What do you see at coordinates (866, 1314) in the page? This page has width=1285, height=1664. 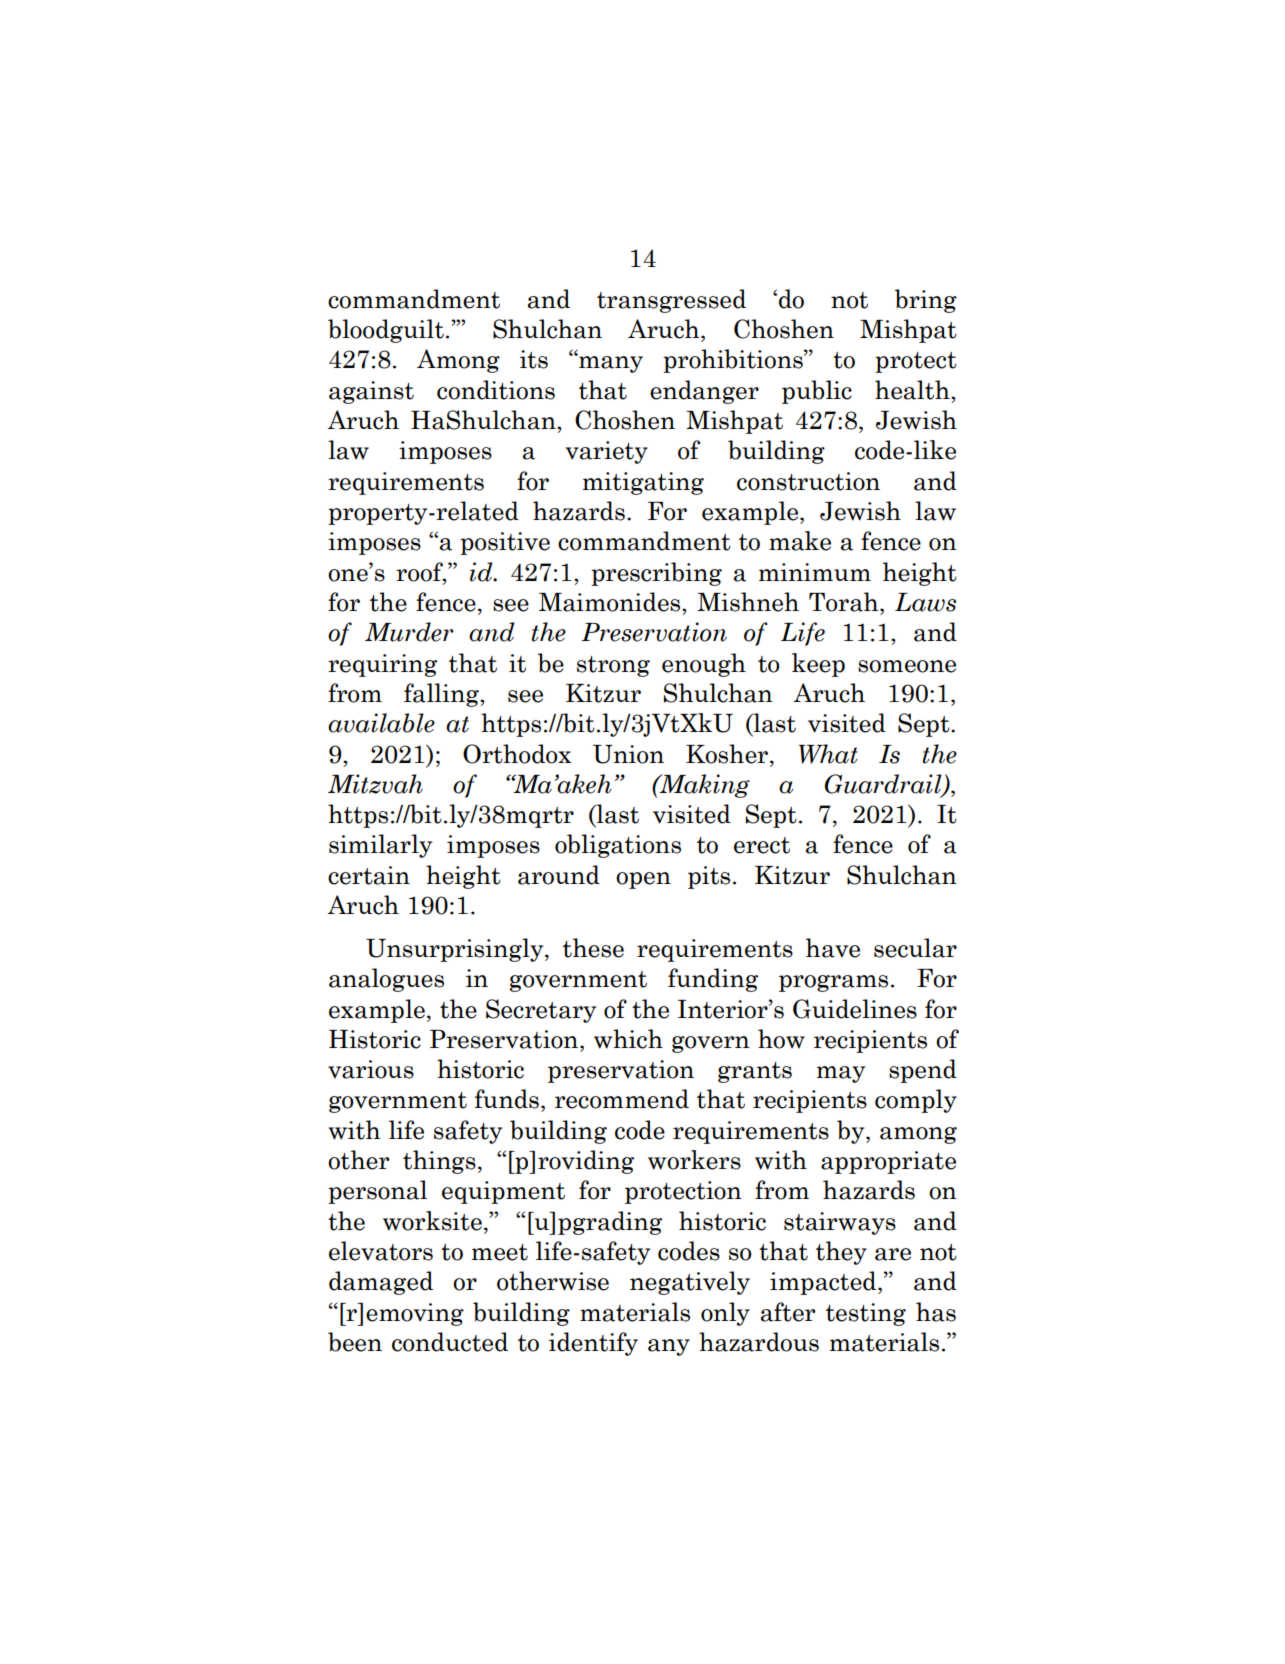 I see `testing` at bounding box center [866, 1314].
